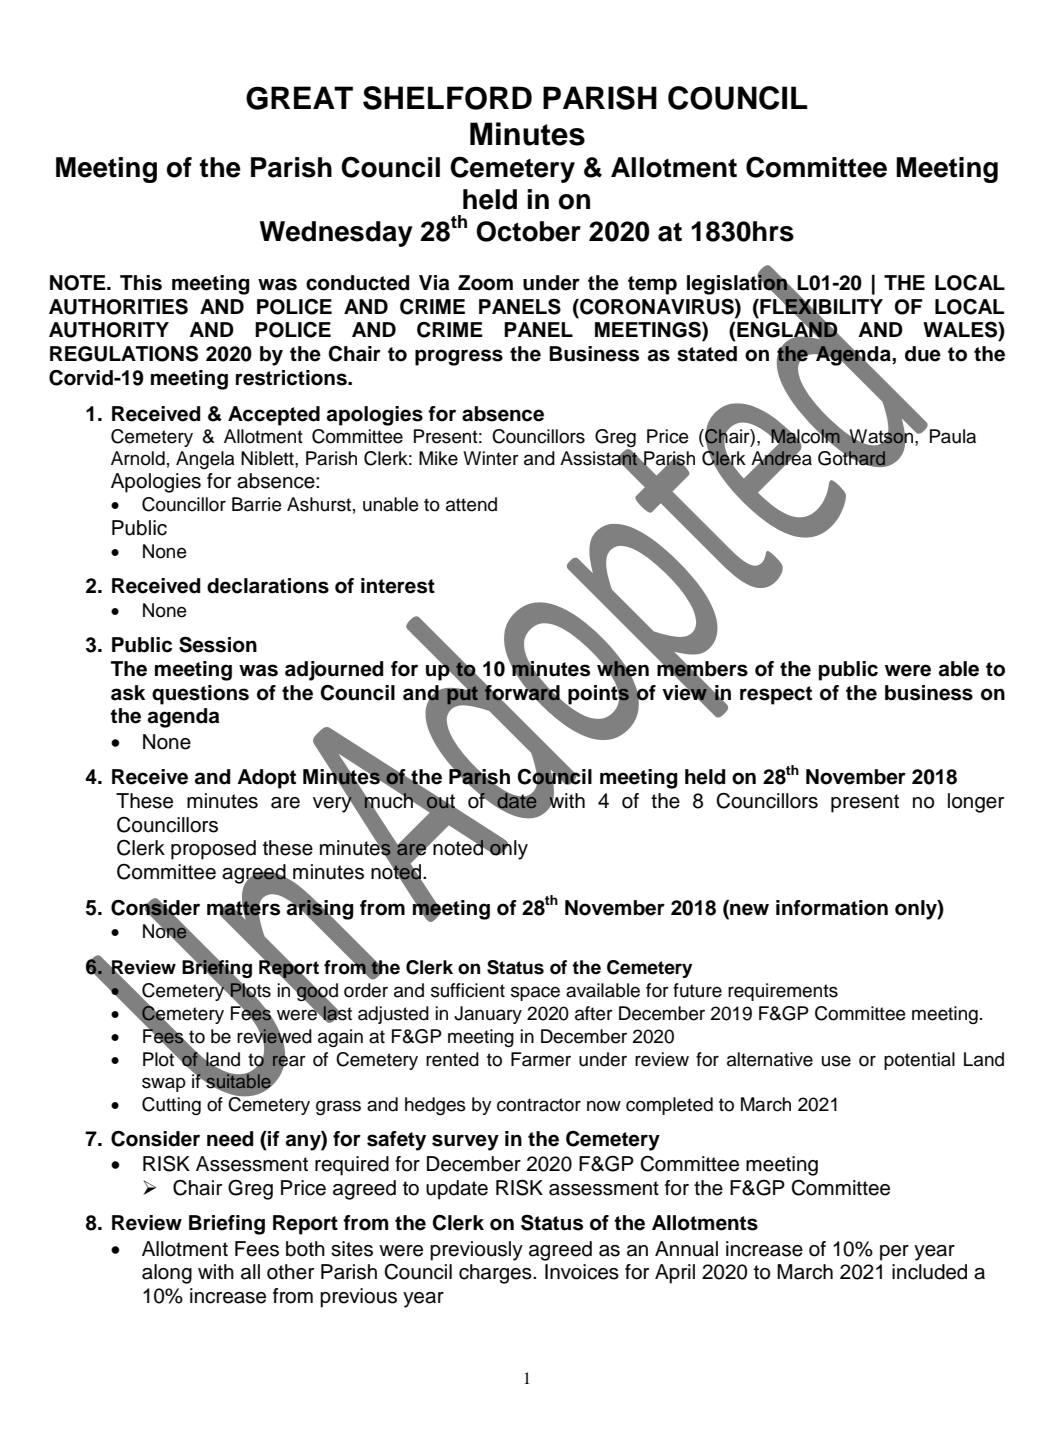  Describe the element at coordinates (200, 695) in the page. I see `questions` at that location.
